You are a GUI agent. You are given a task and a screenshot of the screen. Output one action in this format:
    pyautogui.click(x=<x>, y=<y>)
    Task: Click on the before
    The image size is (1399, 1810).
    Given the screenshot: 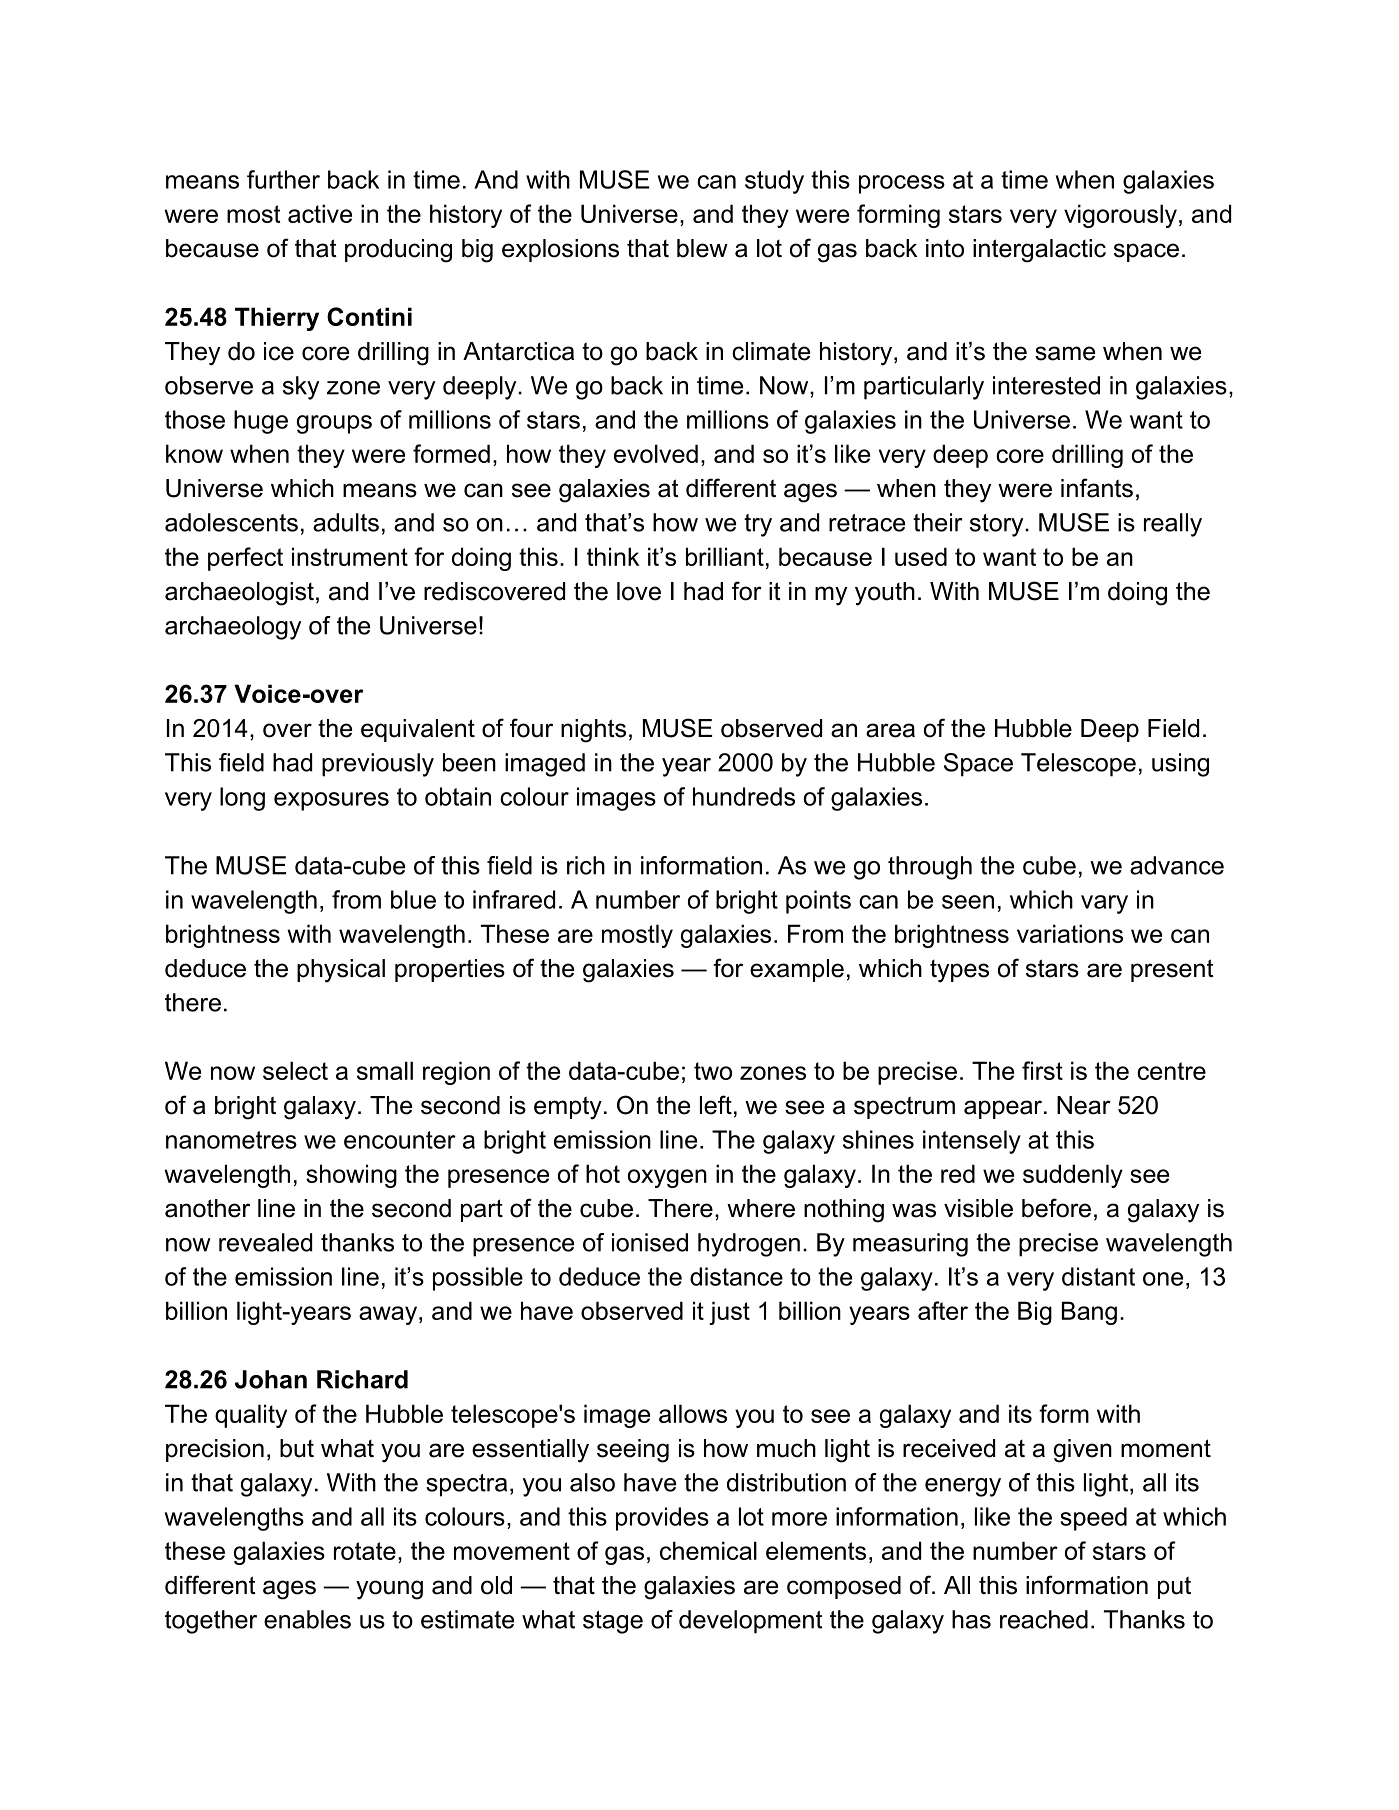 What is the action you would take?
    pyautogui.click(x=1056, y=1208)
